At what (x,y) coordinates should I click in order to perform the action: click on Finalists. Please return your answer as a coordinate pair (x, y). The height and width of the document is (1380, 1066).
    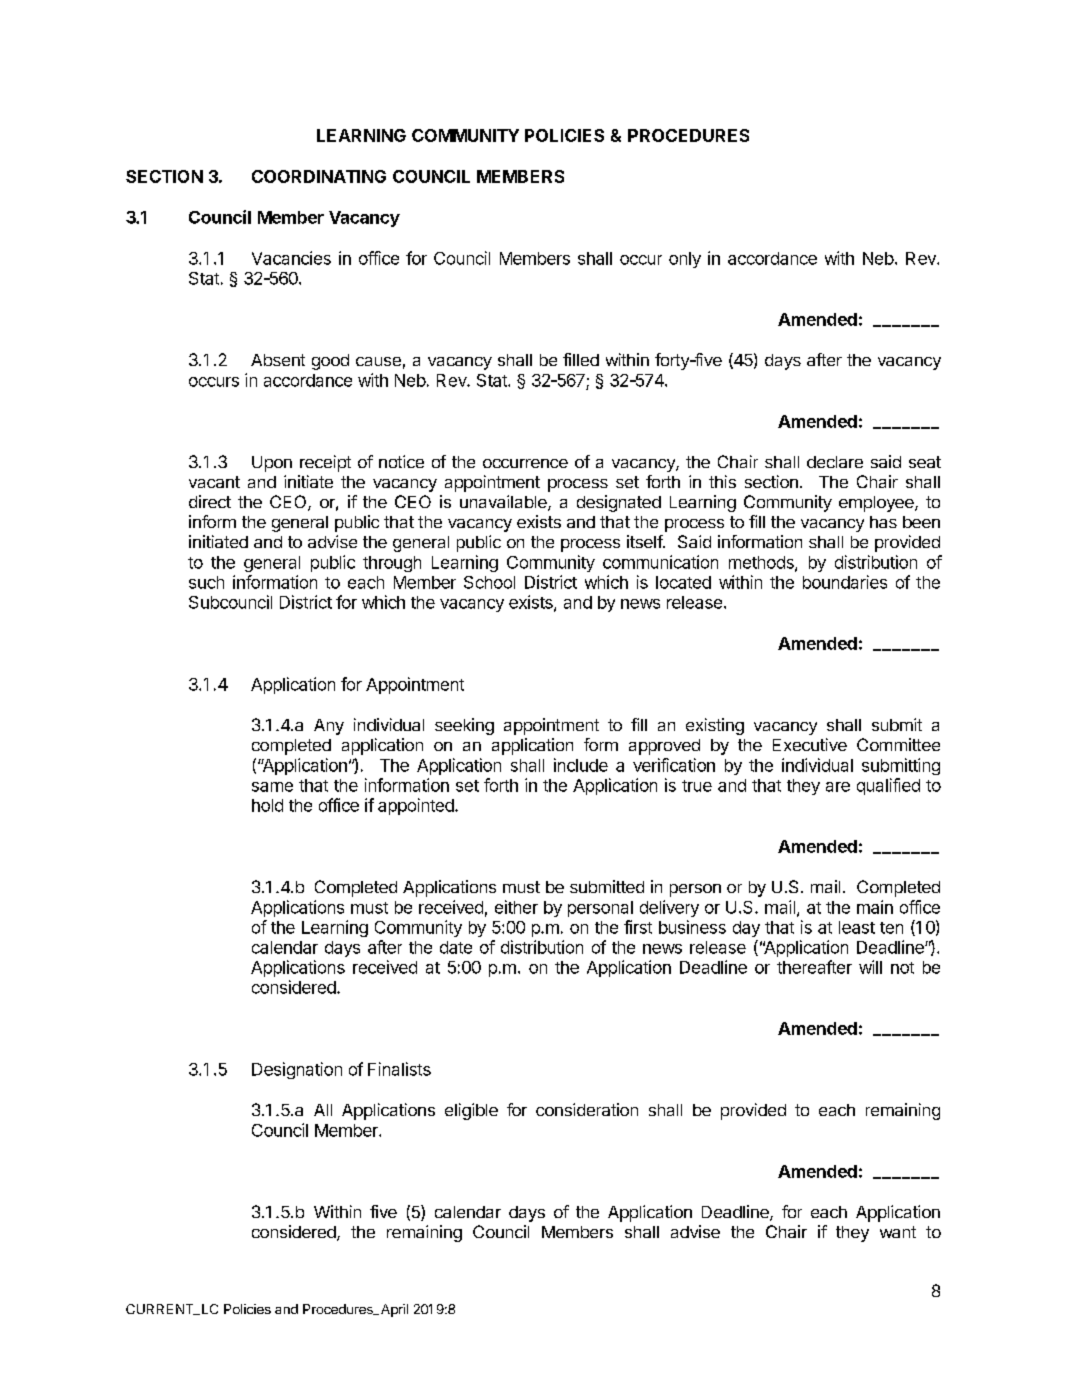
    Looking at the image, I should click on (399, 1069).
